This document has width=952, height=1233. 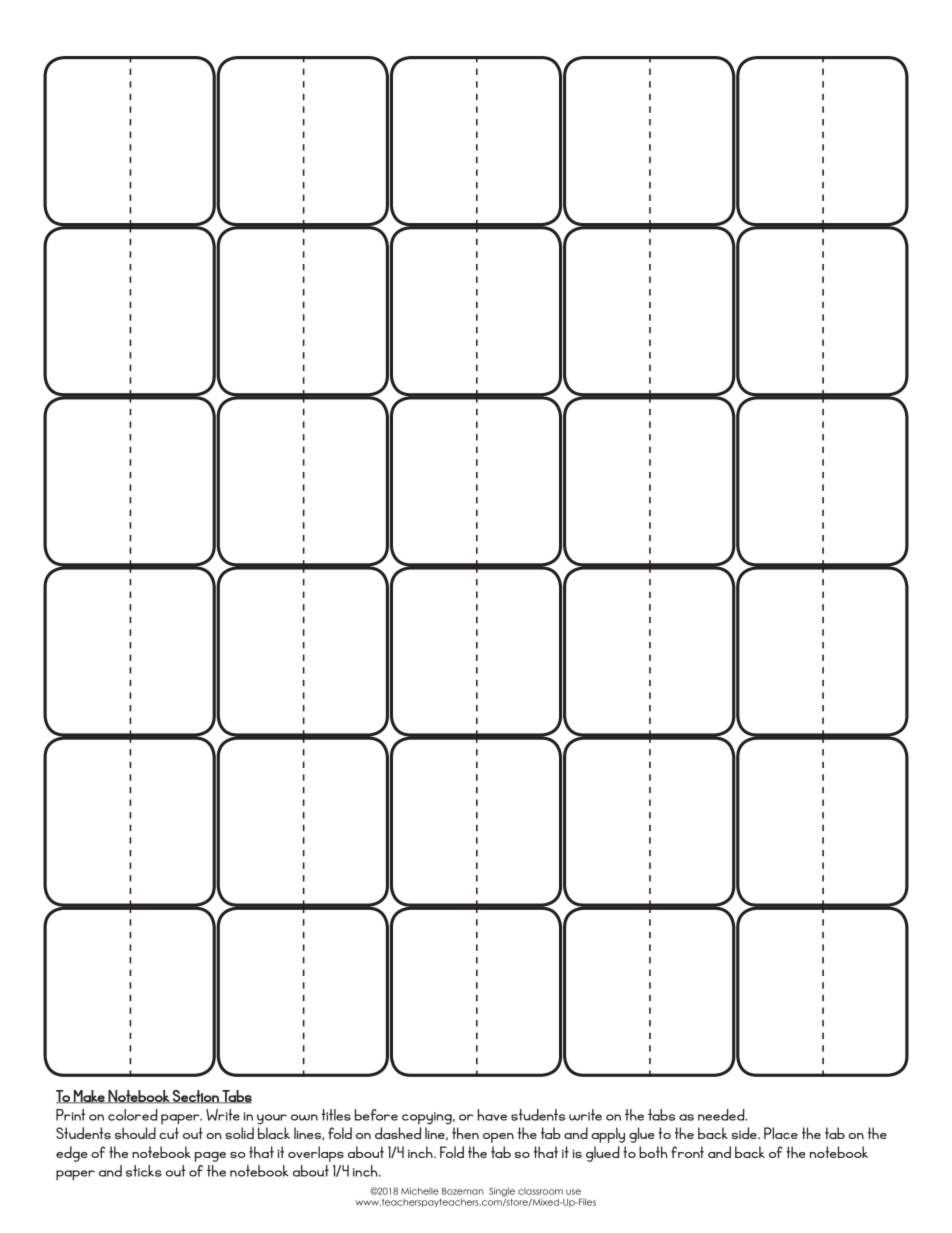 I want to click on Section, so click(x=196, y=1097).
